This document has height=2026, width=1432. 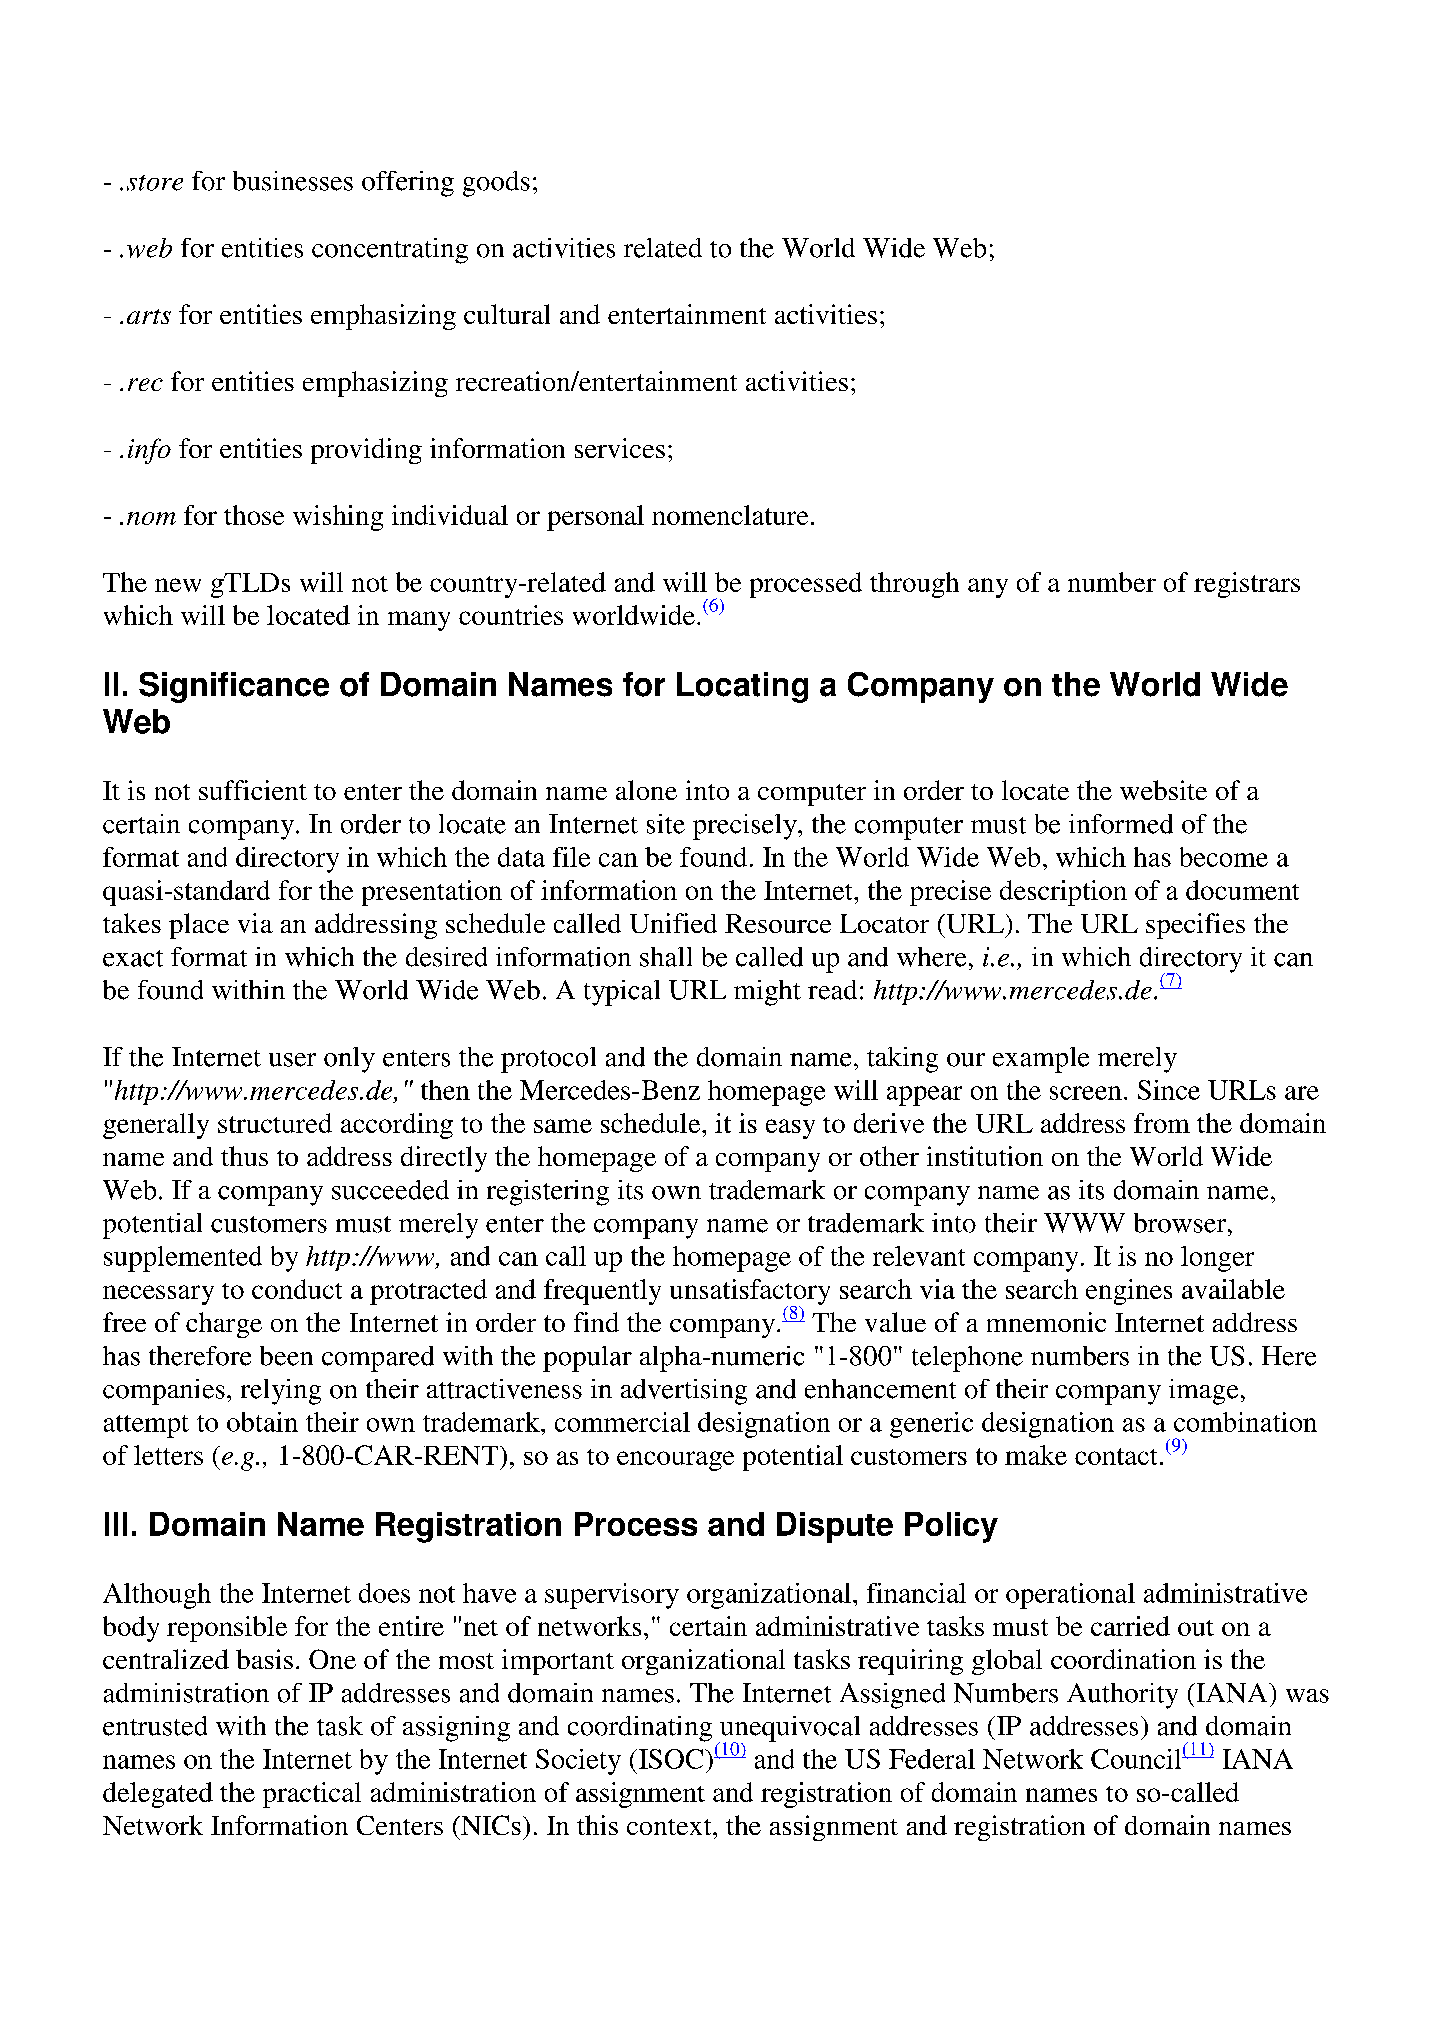 What do you see at coordinates (1247, 585) in the document?
I see `registrars` at bounding box center [1247, 585].
